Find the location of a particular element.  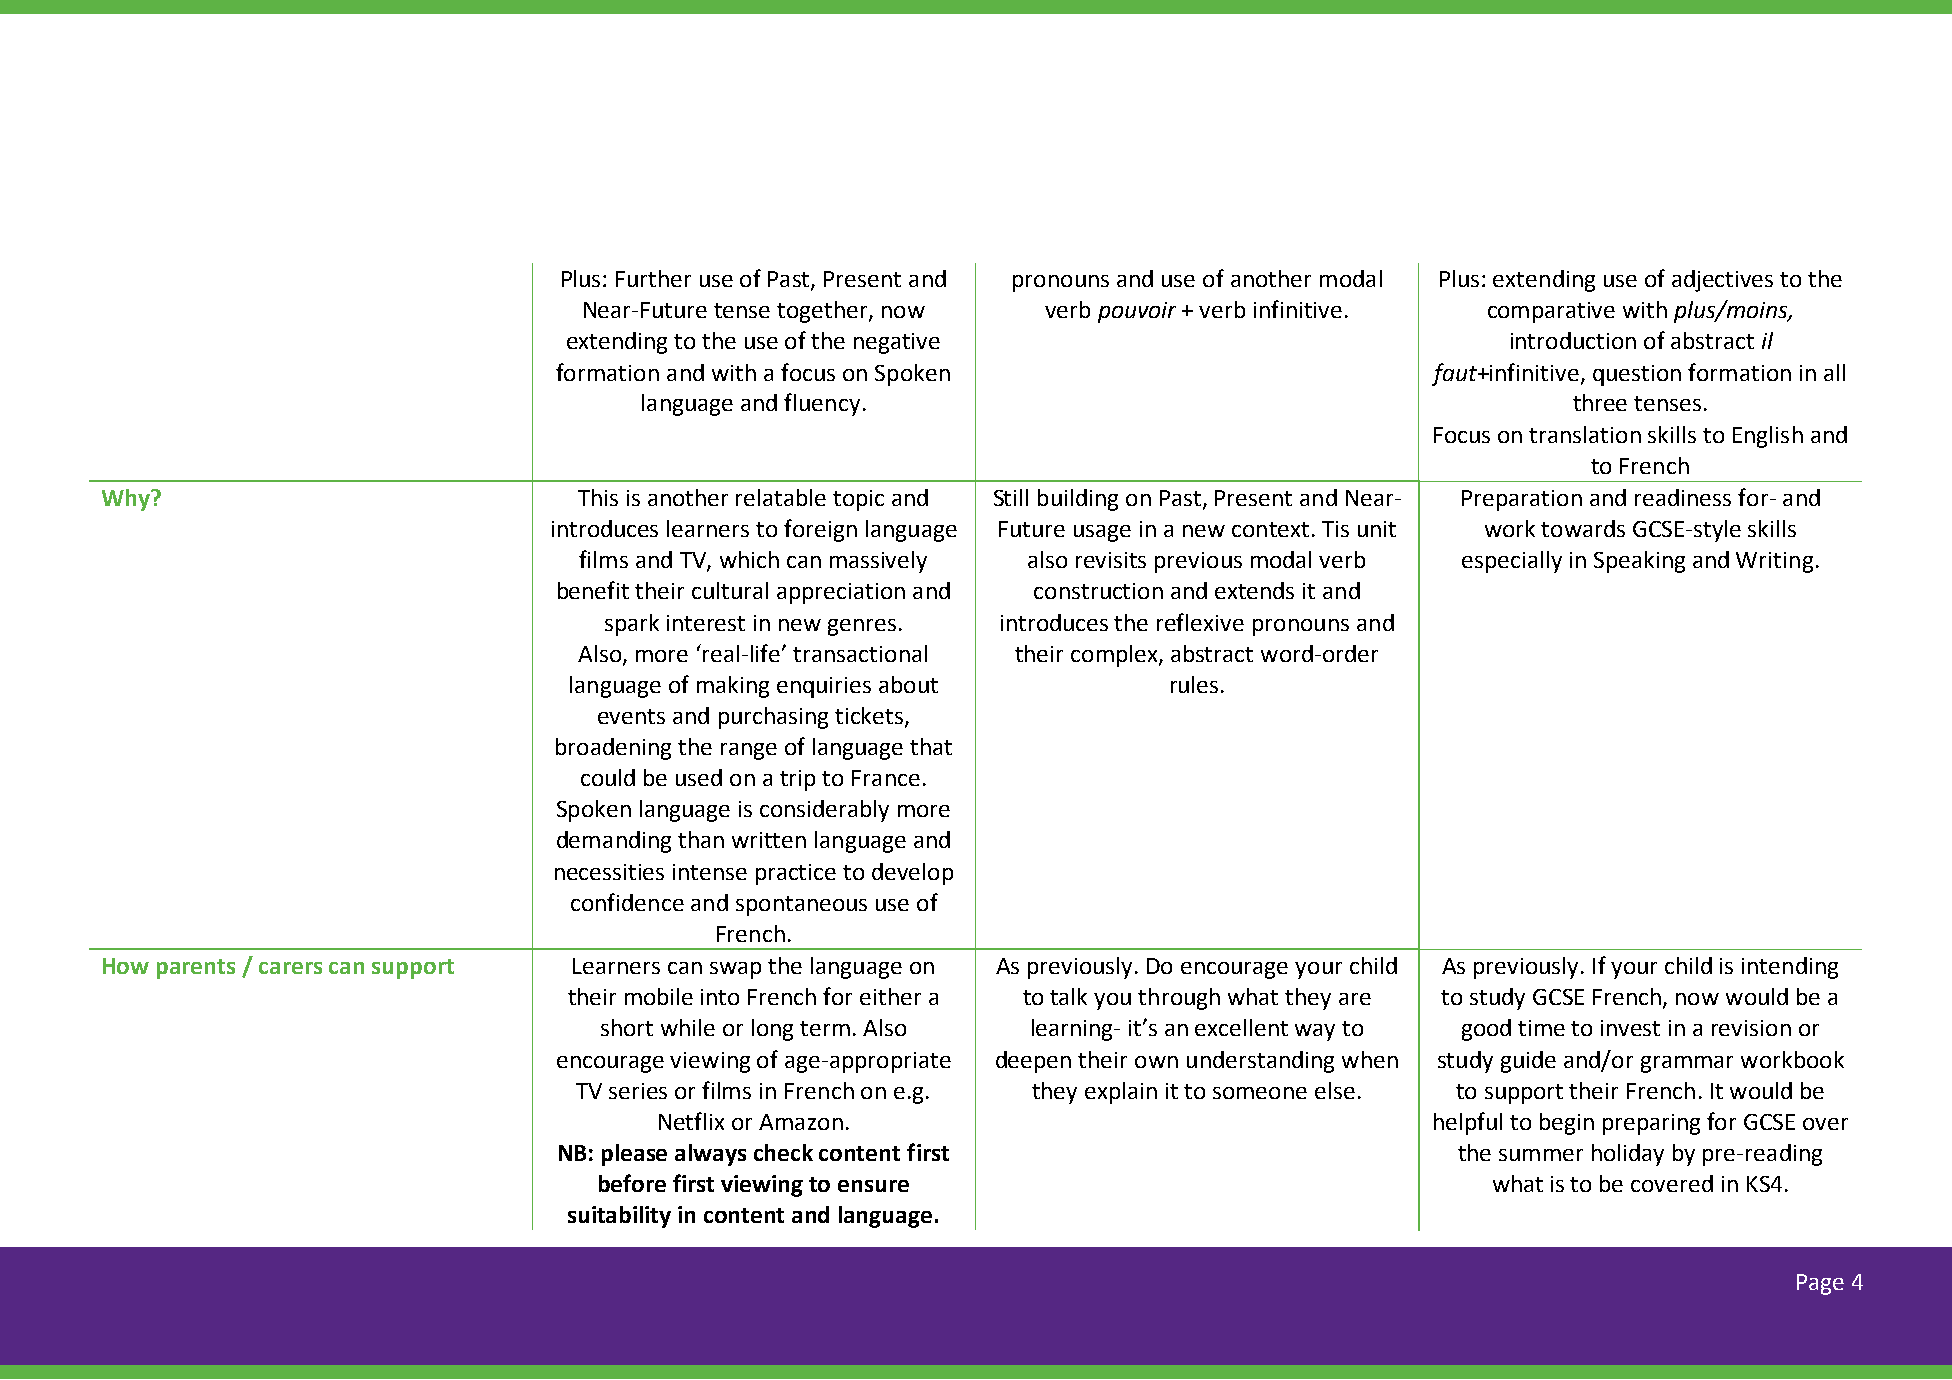

events is located at coordinates (631, 716).
